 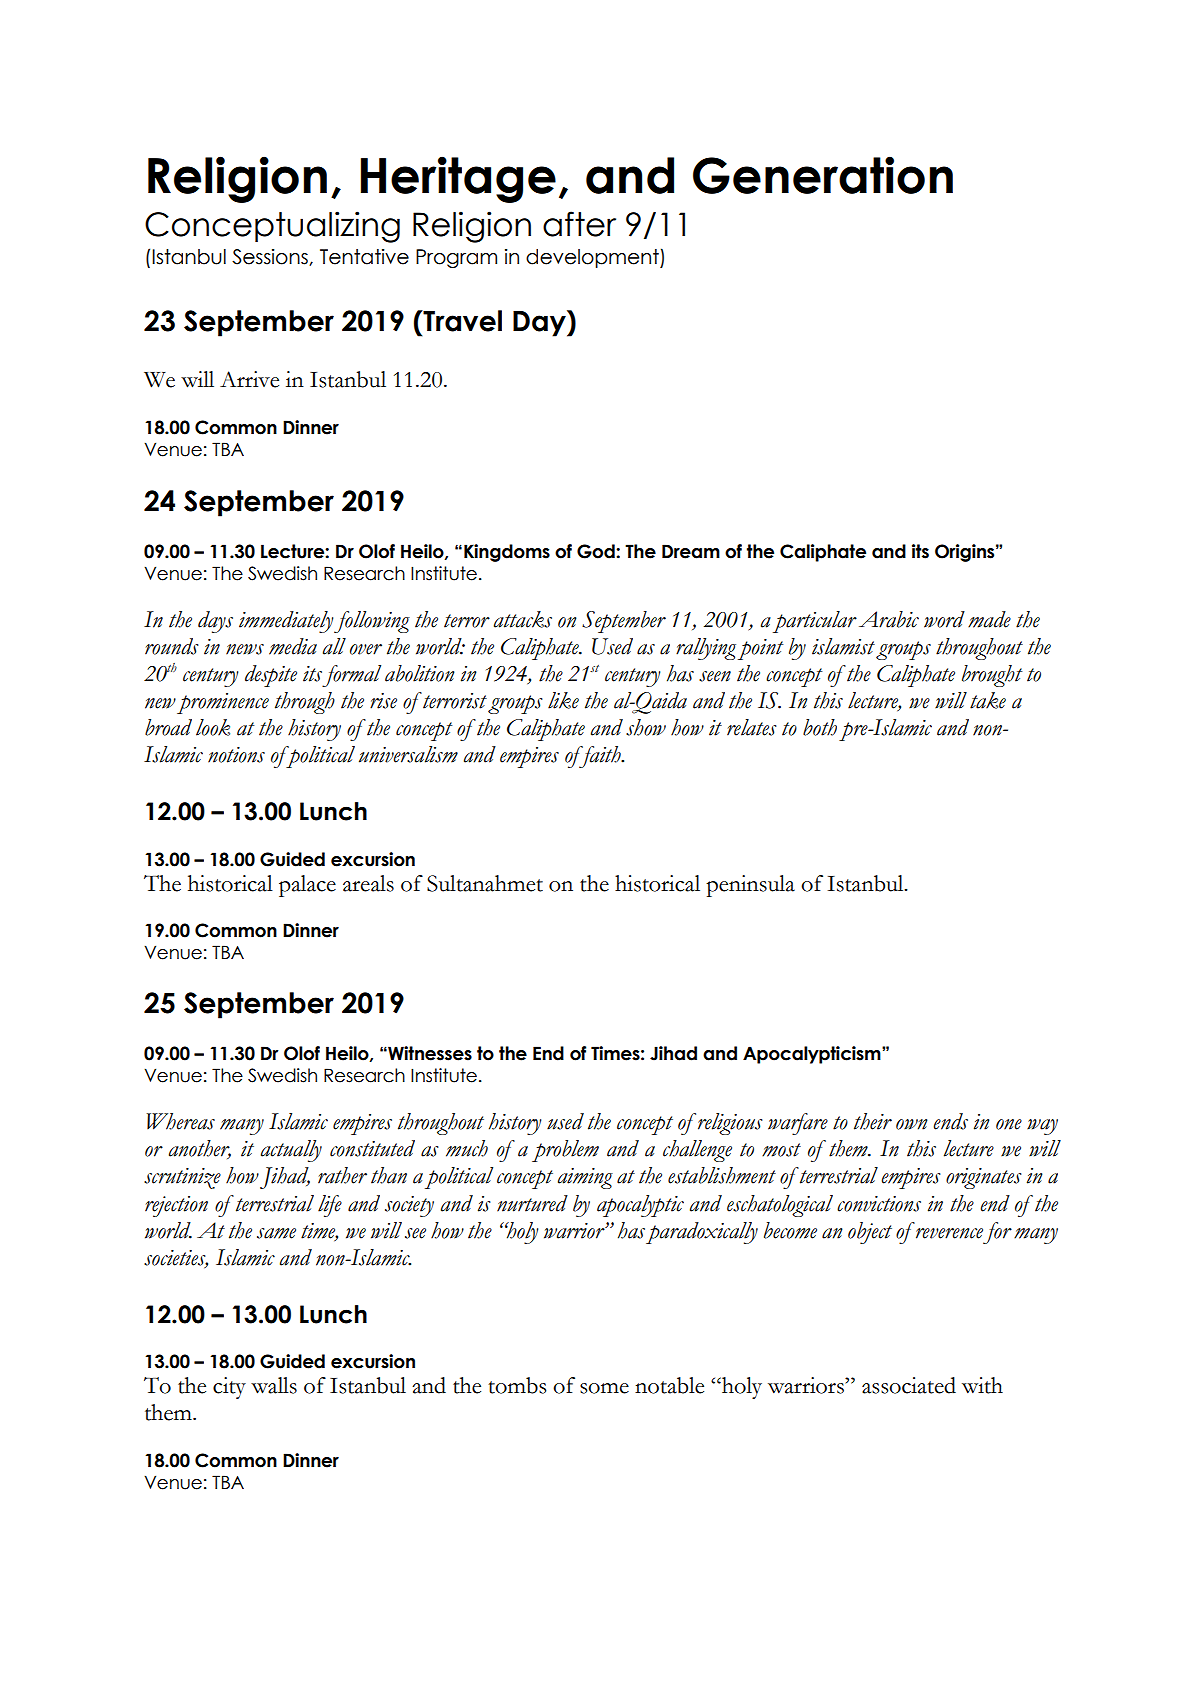 What do you see at coordinates (988, 700) in the image?
I see `take` at bounding box center [988, 700].
